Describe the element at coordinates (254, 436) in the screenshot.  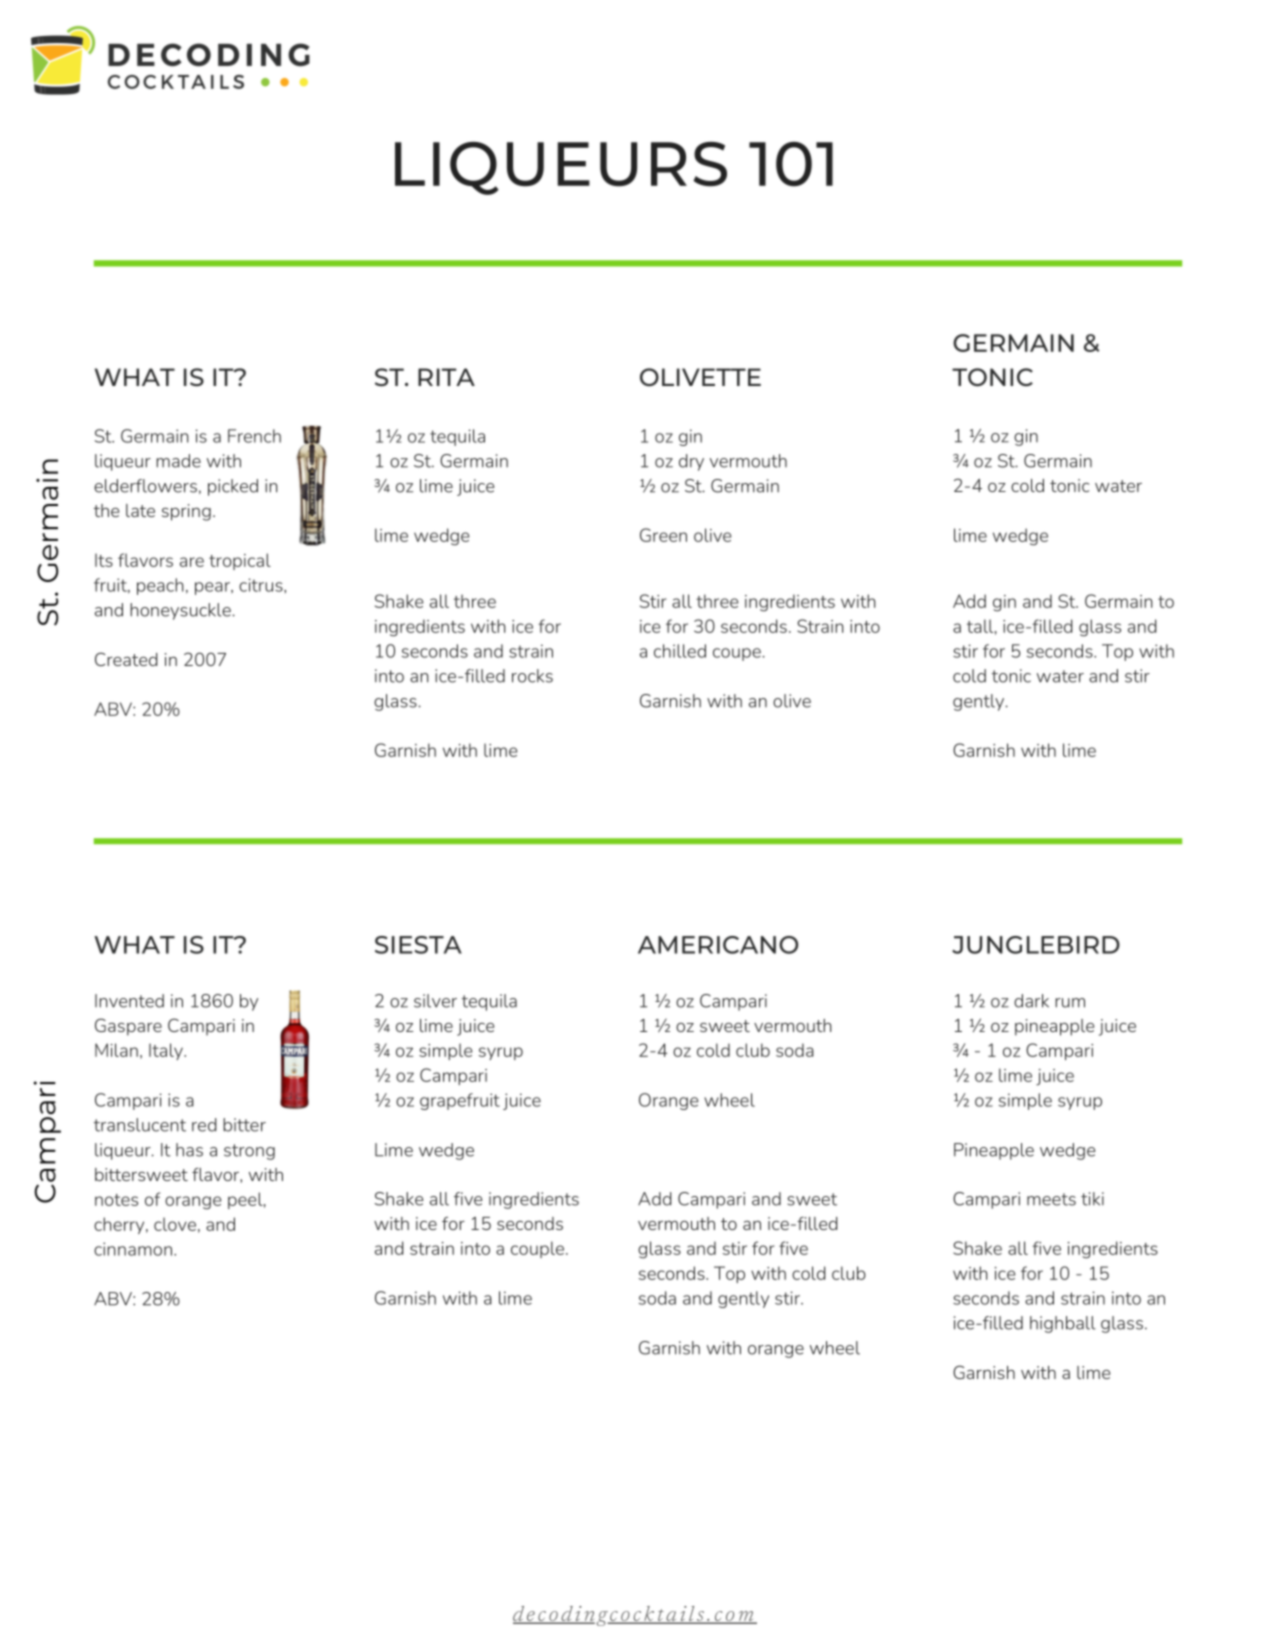
I see `French` at that location.
